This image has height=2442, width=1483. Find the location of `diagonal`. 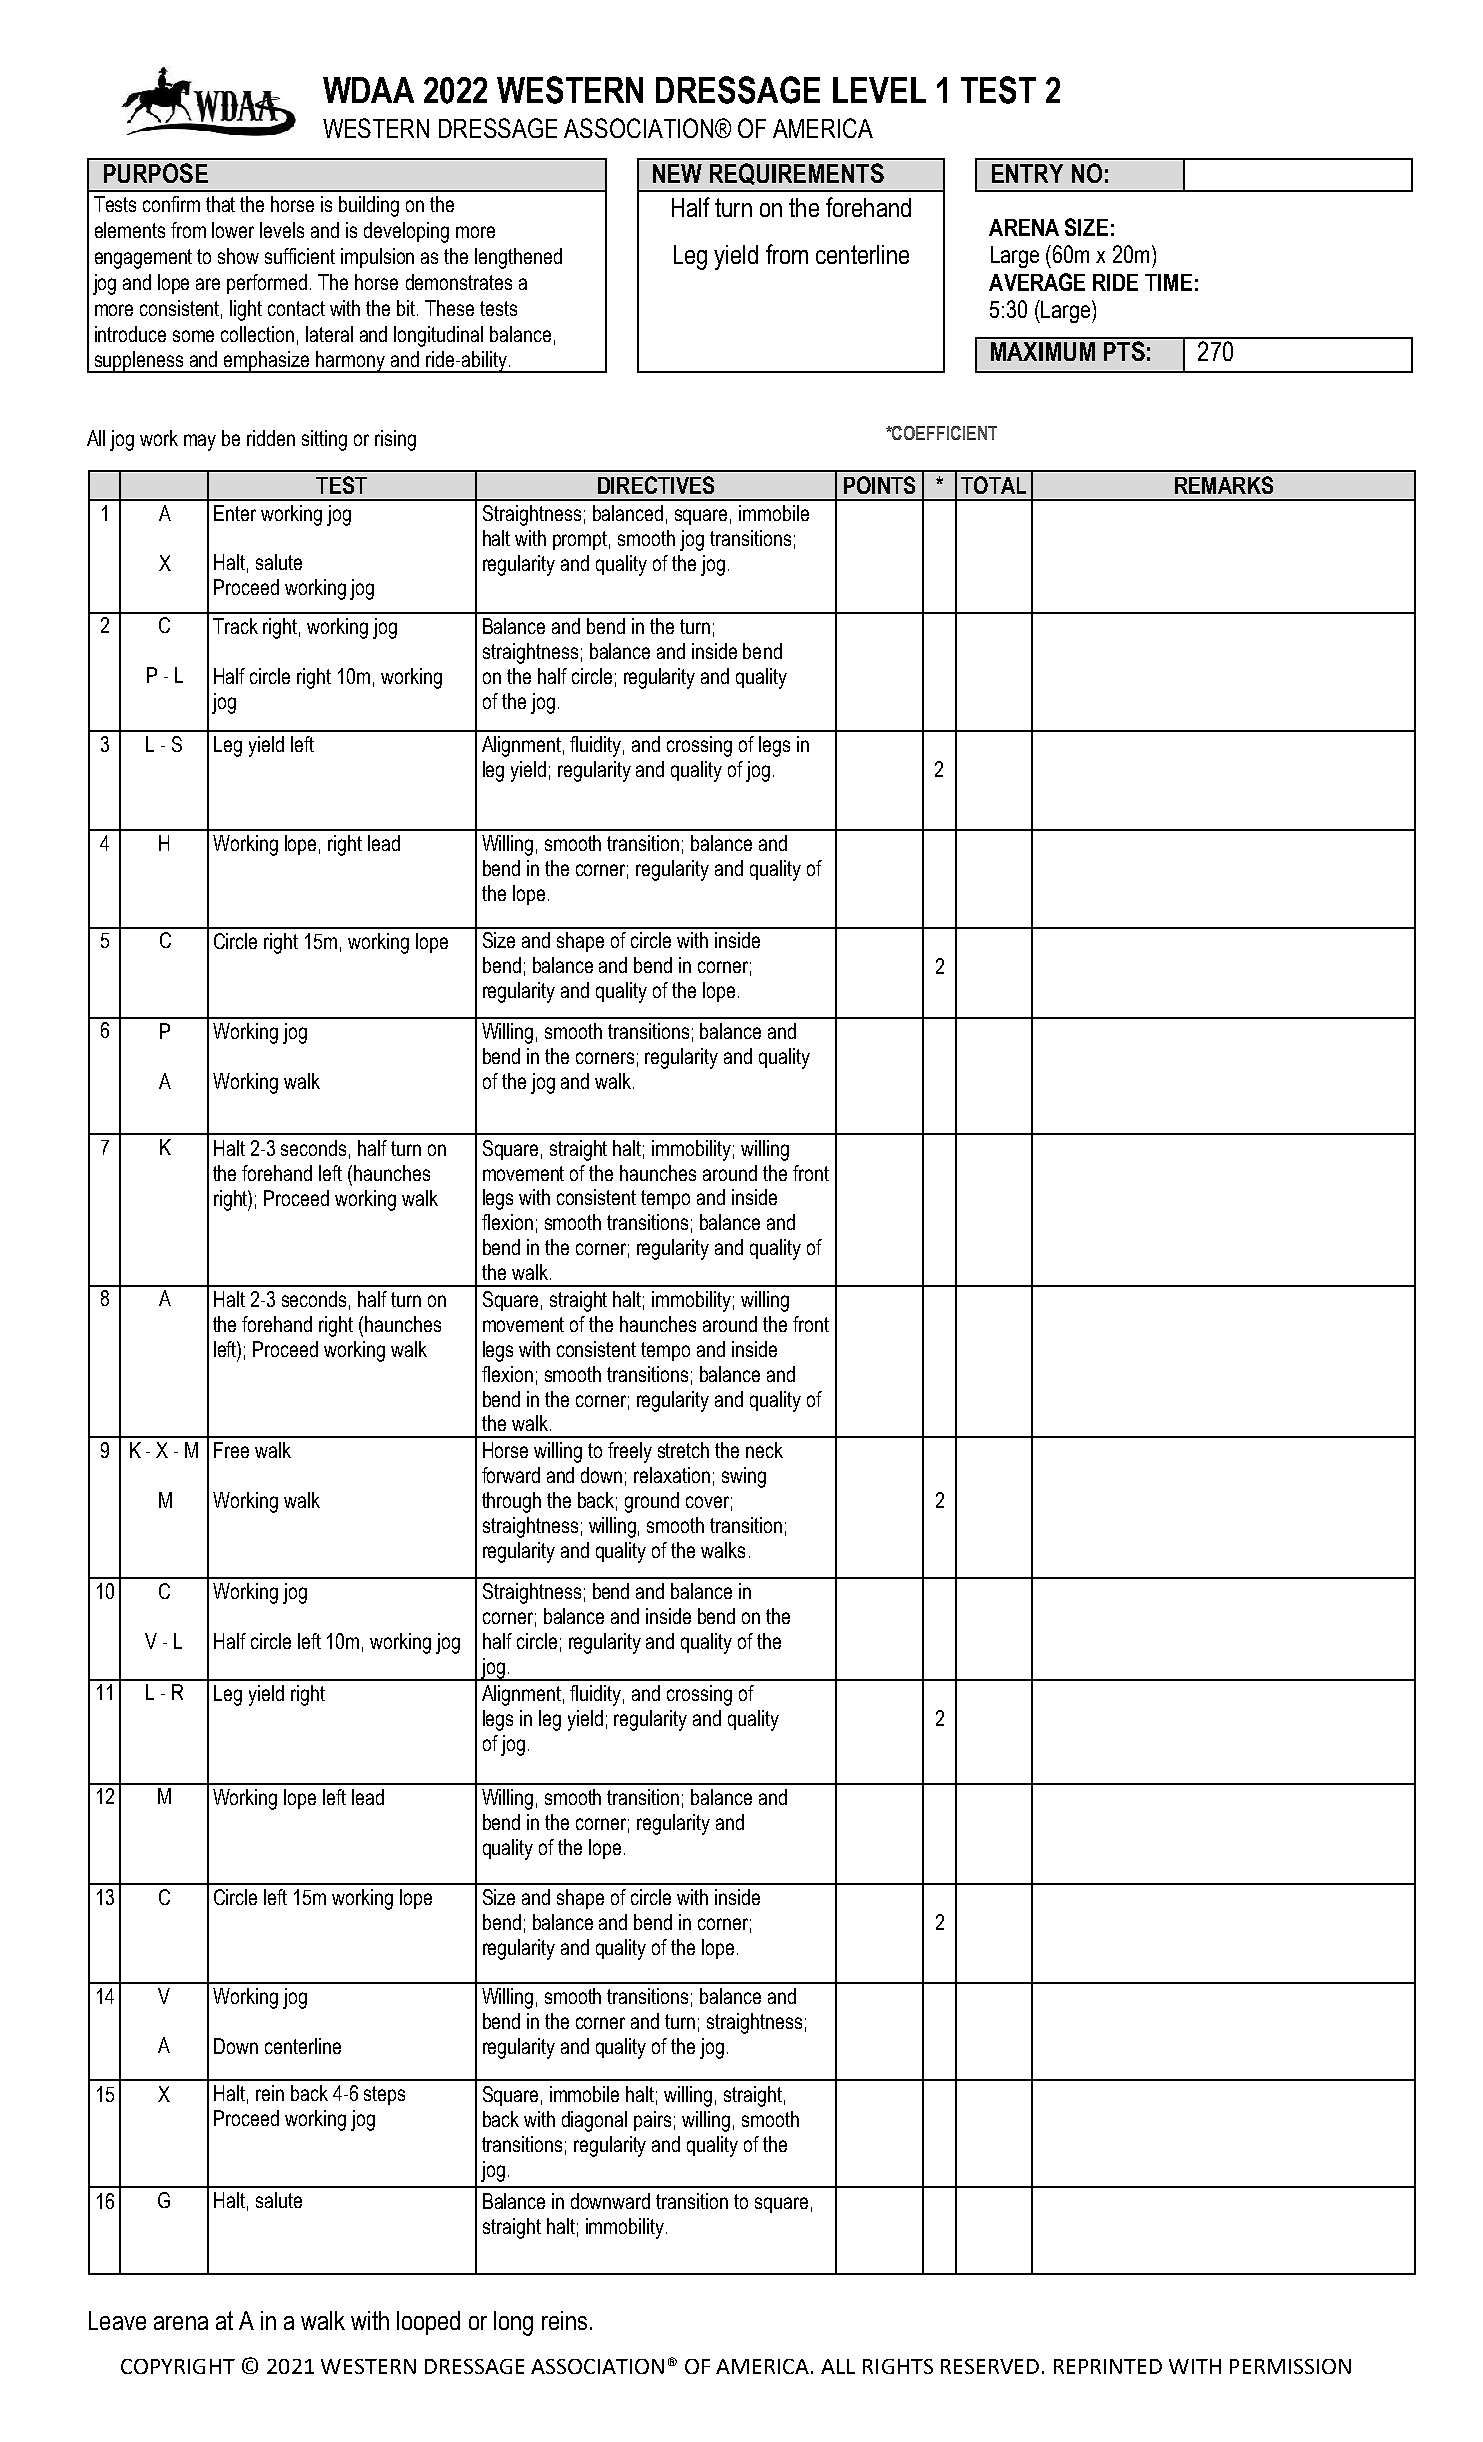

diagonal is located at coordinates (594, 2121).
